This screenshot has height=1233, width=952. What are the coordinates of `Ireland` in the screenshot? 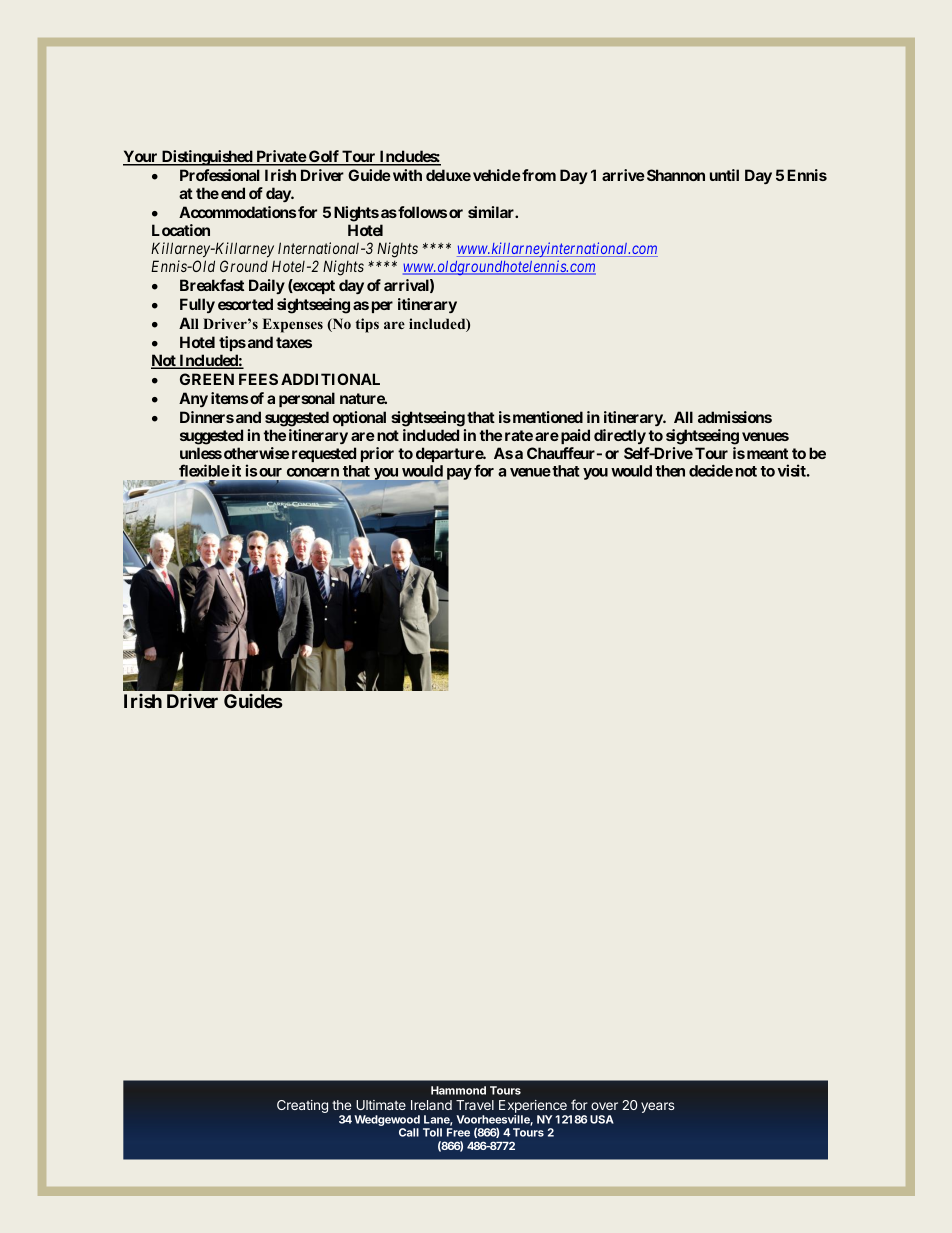 It's located at (431, 1105).
